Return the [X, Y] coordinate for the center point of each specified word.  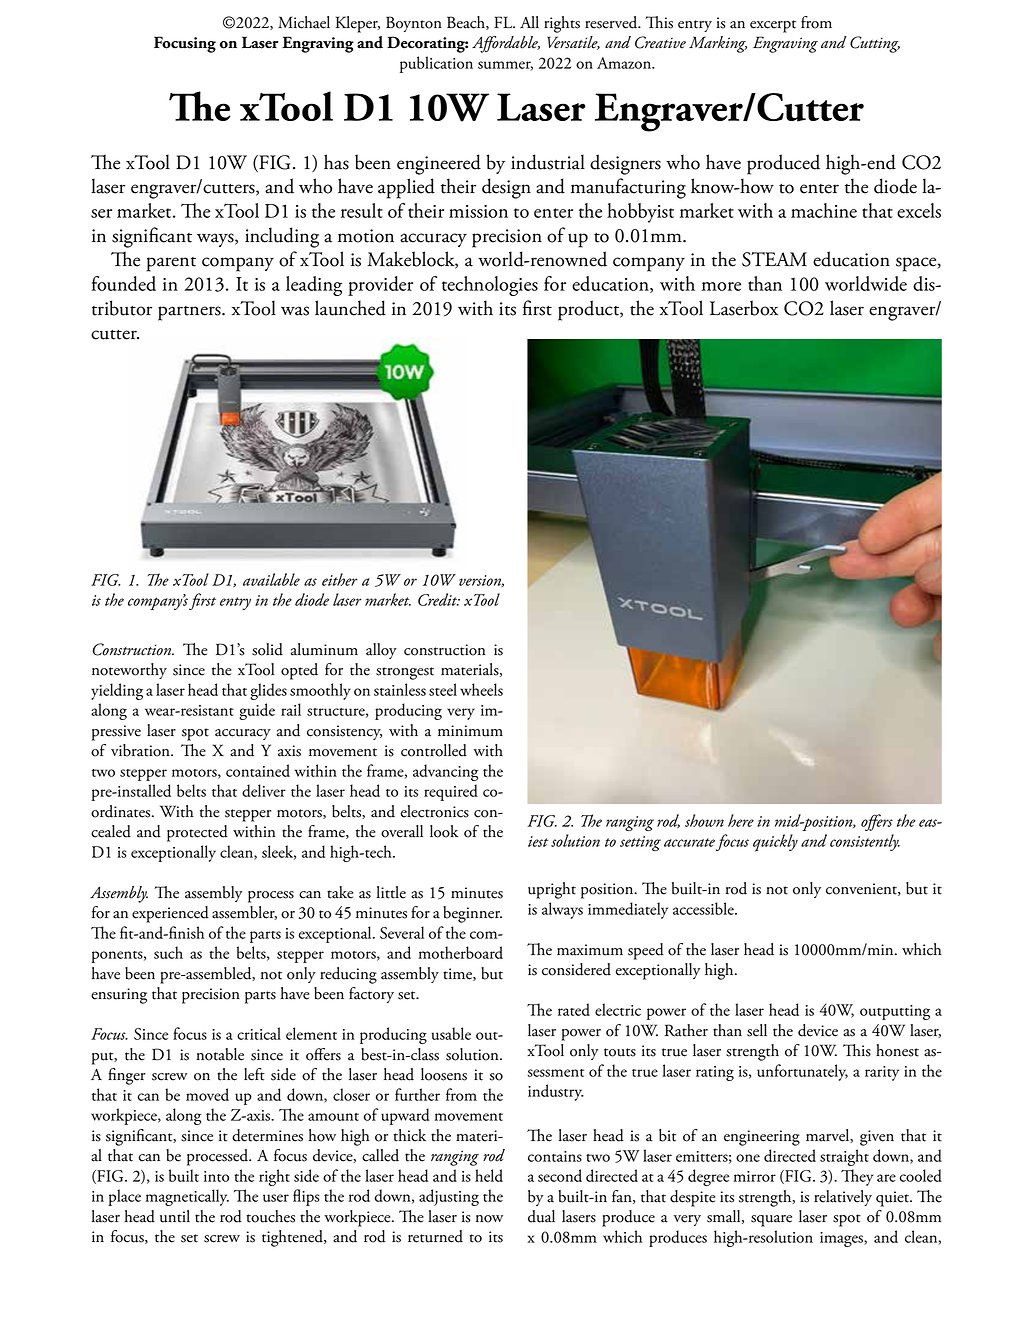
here [741, 820]
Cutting [875, 44]
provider [380, 286]
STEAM [774, 259]
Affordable [506, 44]
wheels [481, 689]
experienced [170, 914]
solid [267, 649]
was [295, 311]
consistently [865, 842]
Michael [304, 22]
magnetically [187, 1197]
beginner [472, 914]
